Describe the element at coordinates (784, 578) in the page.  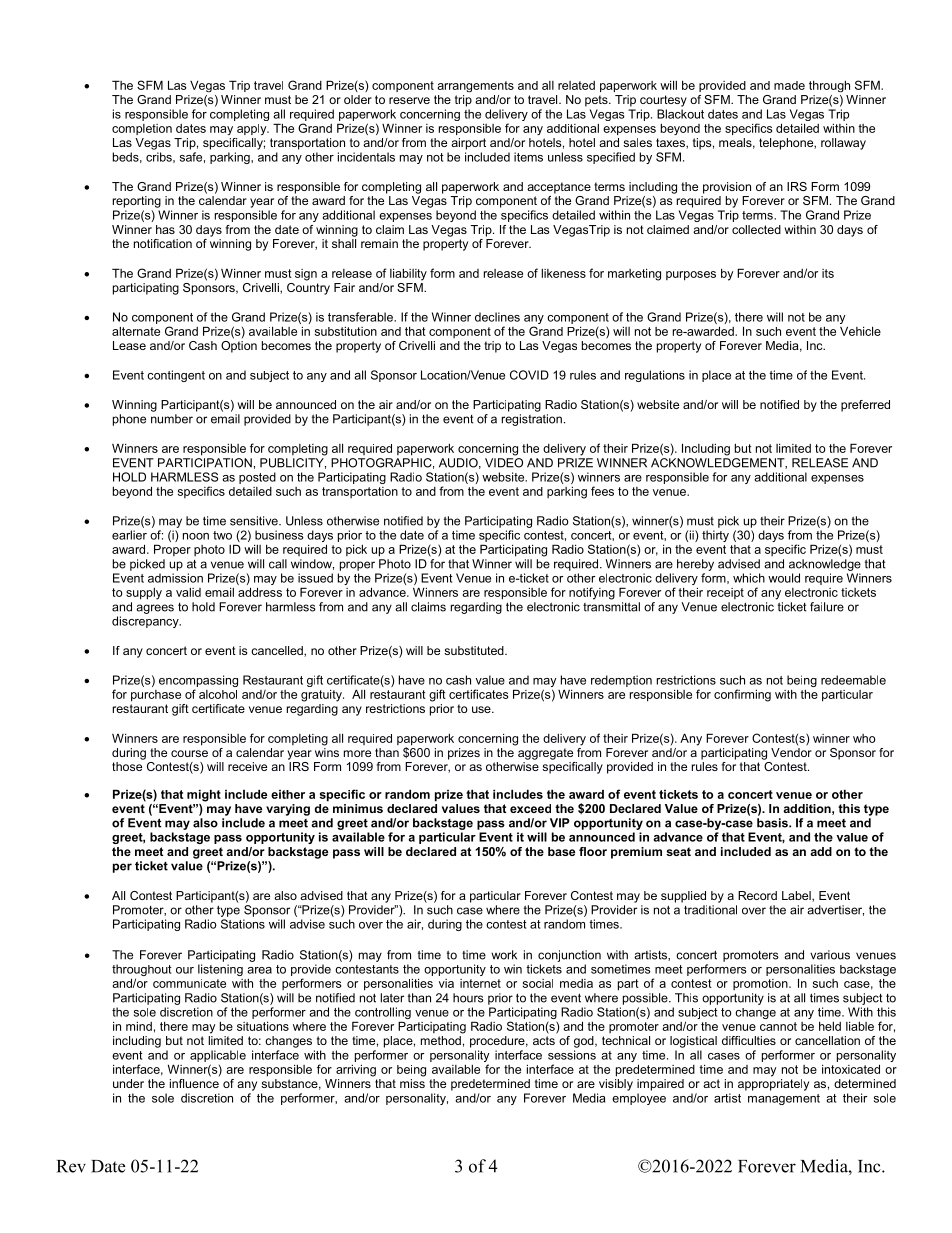
I see `would` at that location.
